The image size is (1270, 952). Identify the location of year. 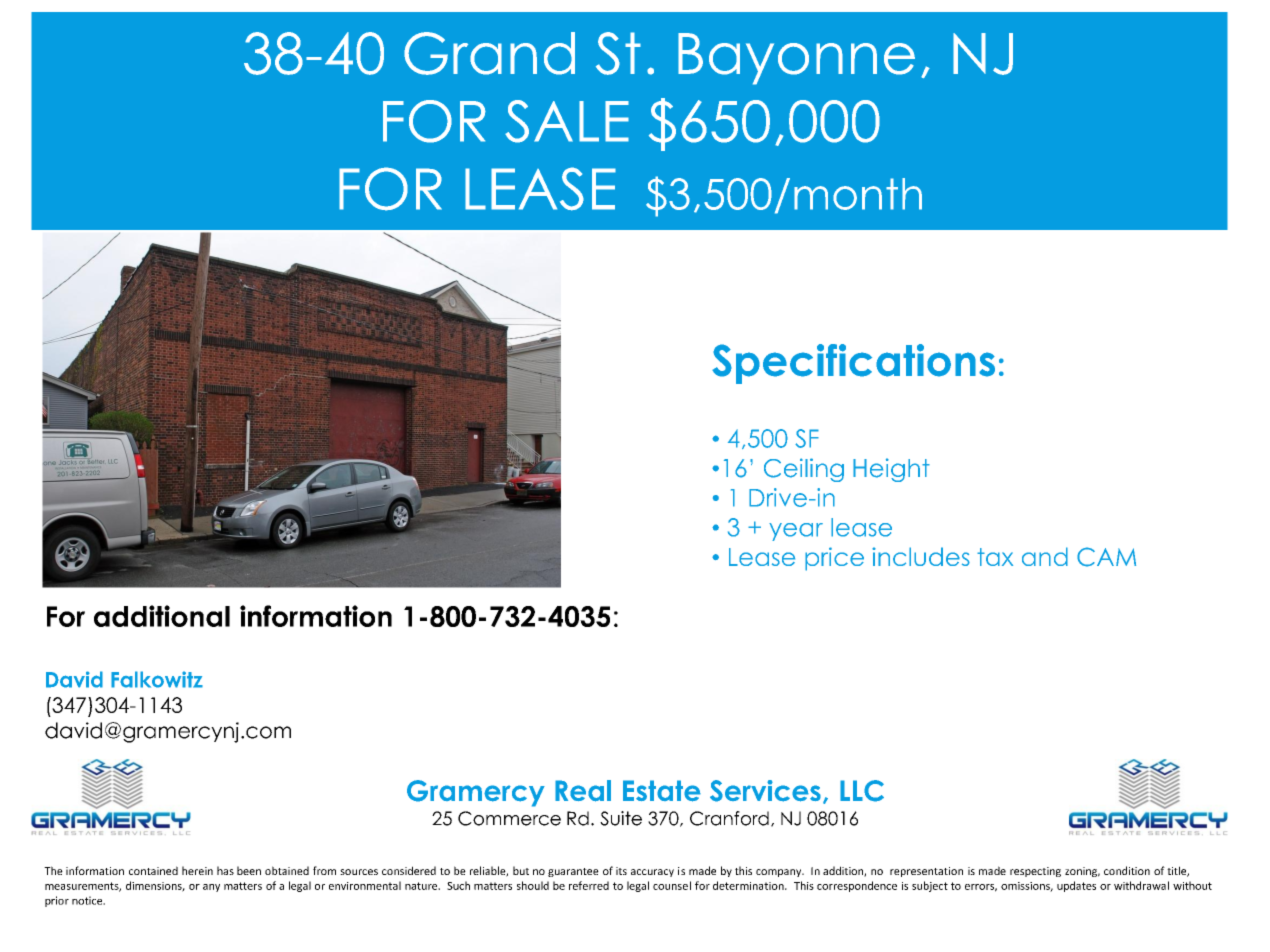
(796, 532).
